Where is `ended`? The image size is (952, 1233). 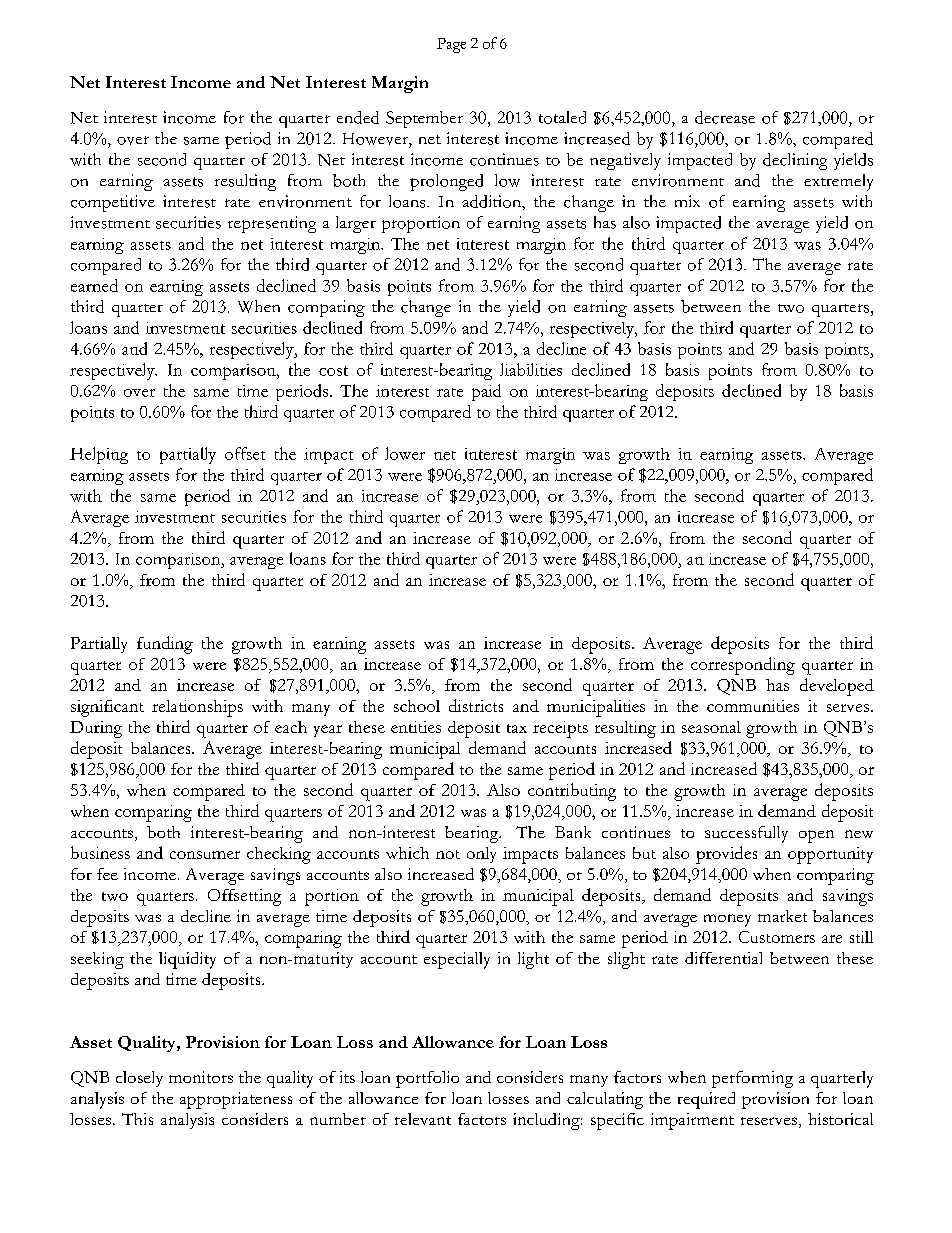 ended is located at coordinates (358, 117).
